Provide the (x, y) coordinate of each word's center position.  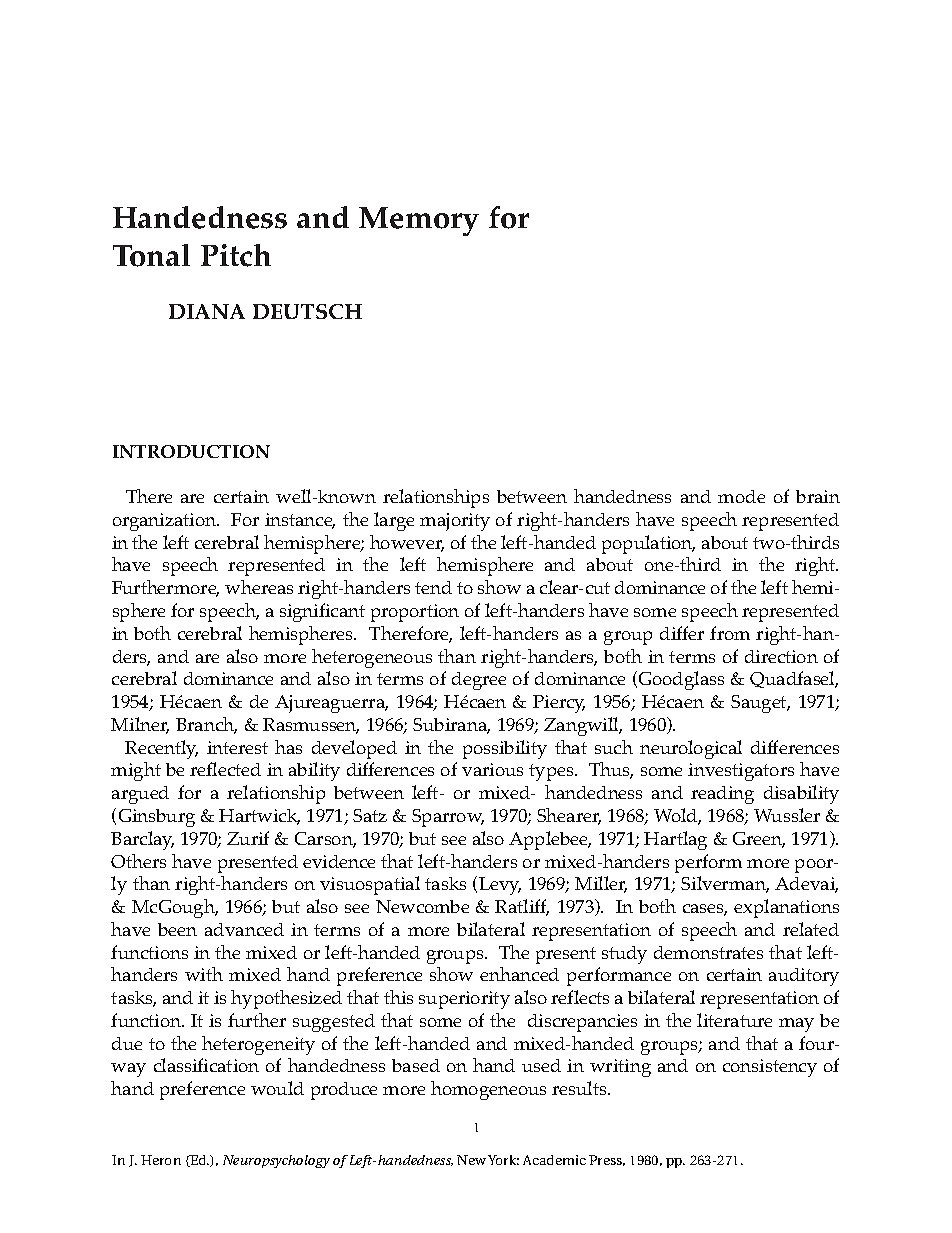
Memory (419, 221)
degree (479, 681)
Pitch (236, 255)
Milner (140, 725)
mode (741, 496)
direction (781, 656)
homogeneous (488, 1090)
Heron (161, 1160)
